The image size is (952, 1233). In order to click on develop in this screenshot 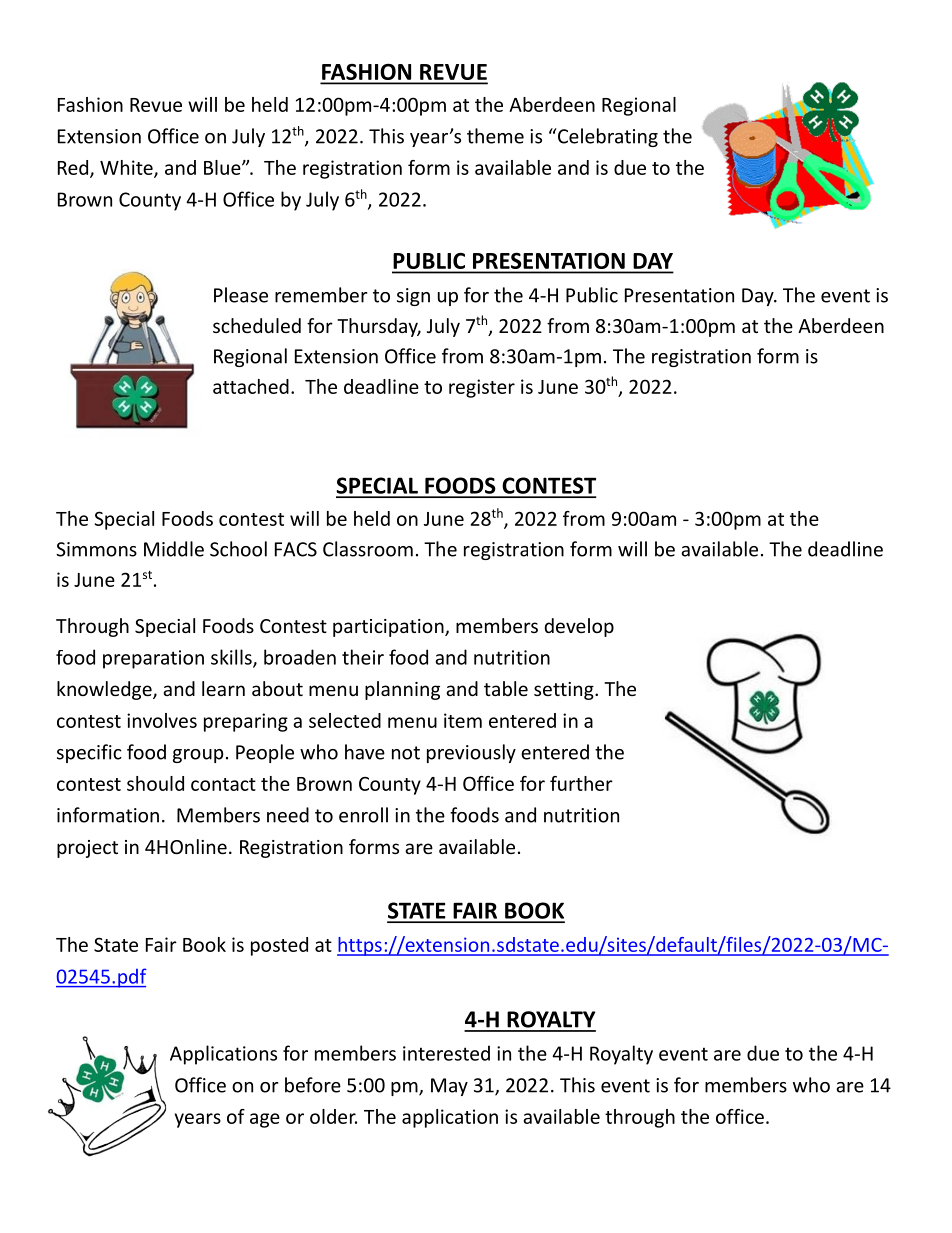, I will do `click(579, 627)`.
